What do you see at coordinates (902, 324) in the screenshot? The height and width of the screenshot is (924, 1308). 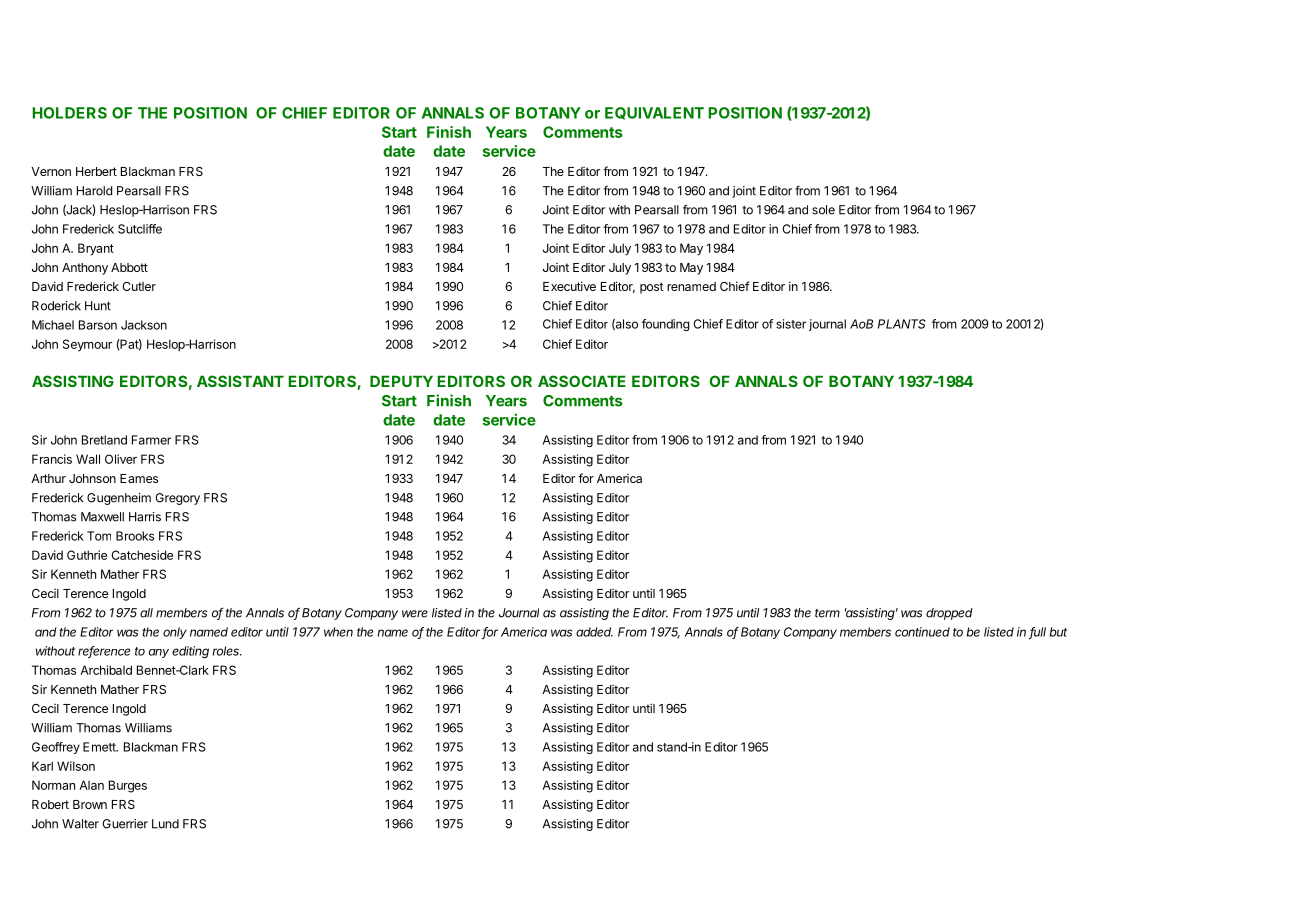 I see `PLANTS` at bounding box center [902, 324].
